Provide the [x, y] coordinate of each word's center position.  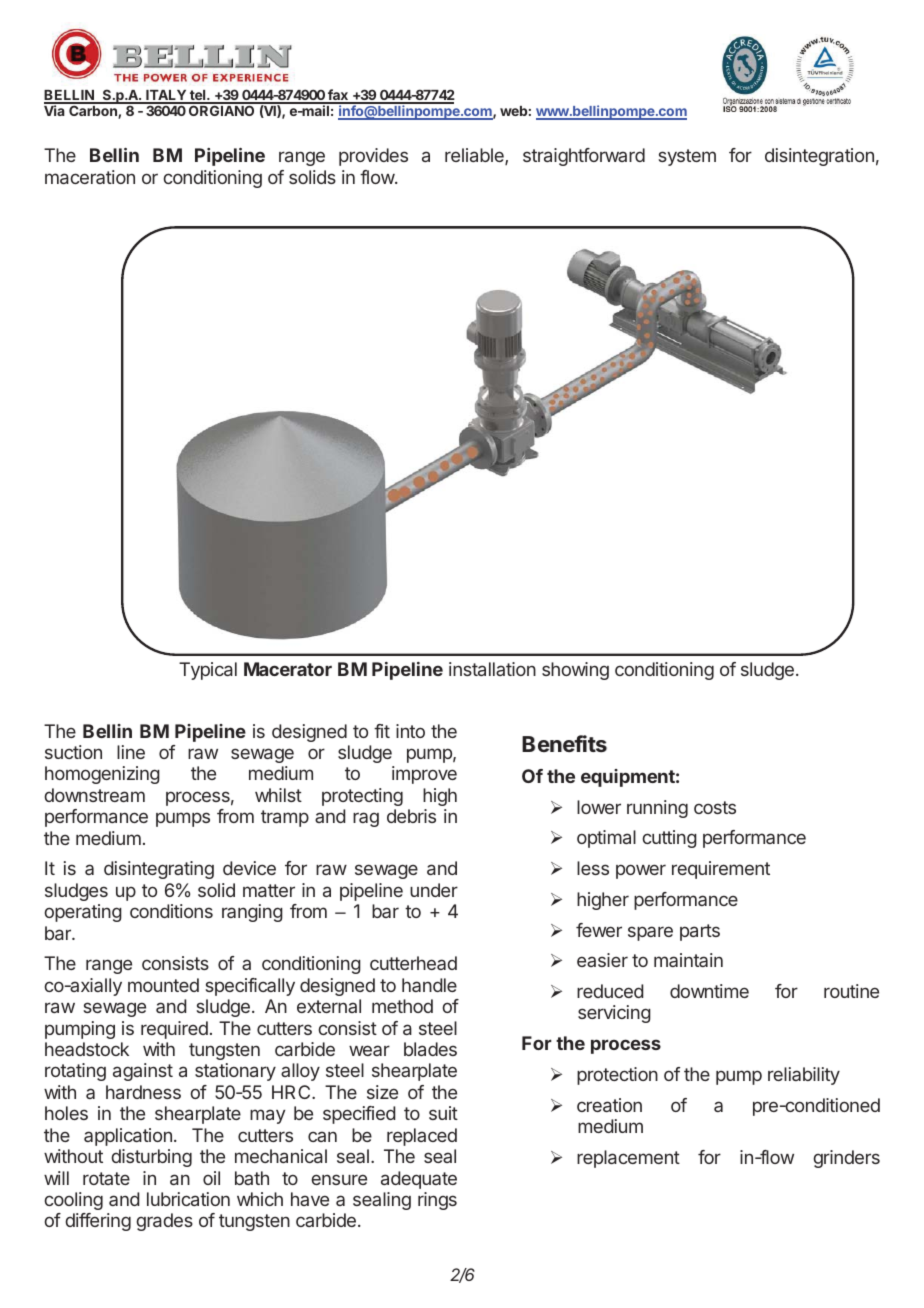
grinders [846, 1159]
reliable [475, 156]
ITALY [166, 96]
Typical [208, 671]
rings [437, 1201]
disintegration [819, 157]
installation [492, 669]
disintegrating [159, 870]
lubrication [188, 1199]
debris [411, 816]
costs [715, 807]
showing [575, 671]
